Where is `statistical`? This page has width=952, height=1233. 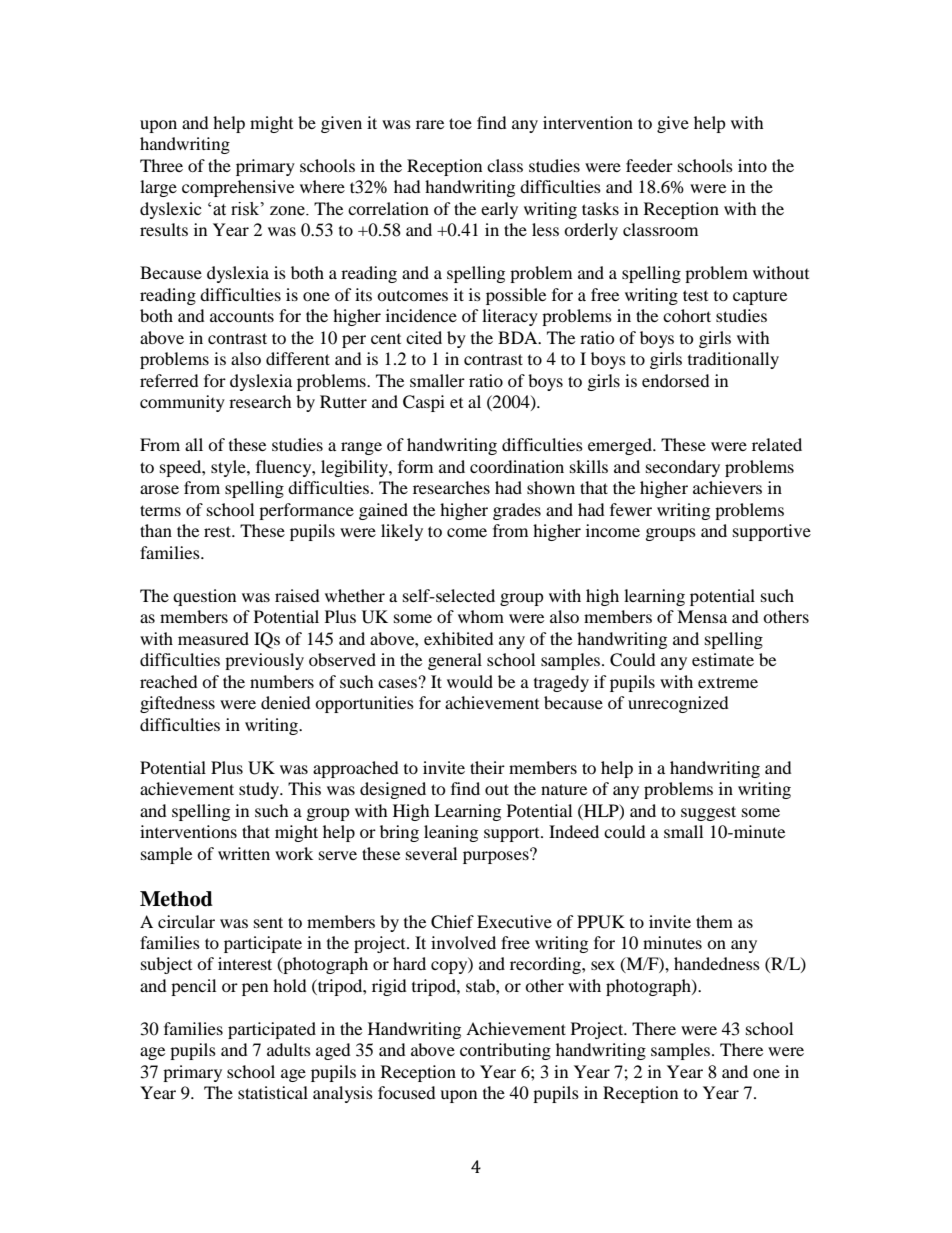
statistical is located at coordinates (273, 1092).
